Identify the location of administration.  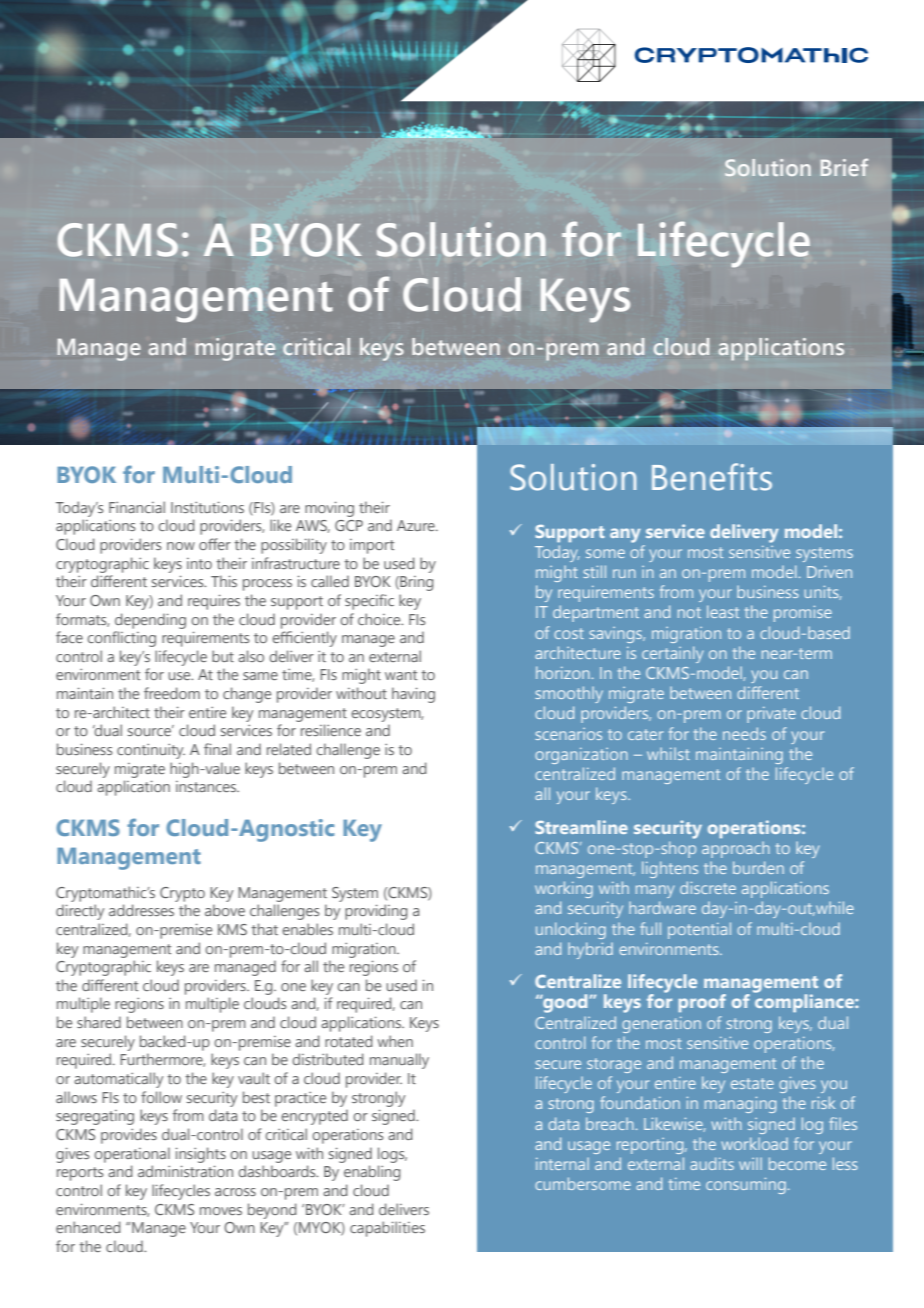
(185, 1171).
